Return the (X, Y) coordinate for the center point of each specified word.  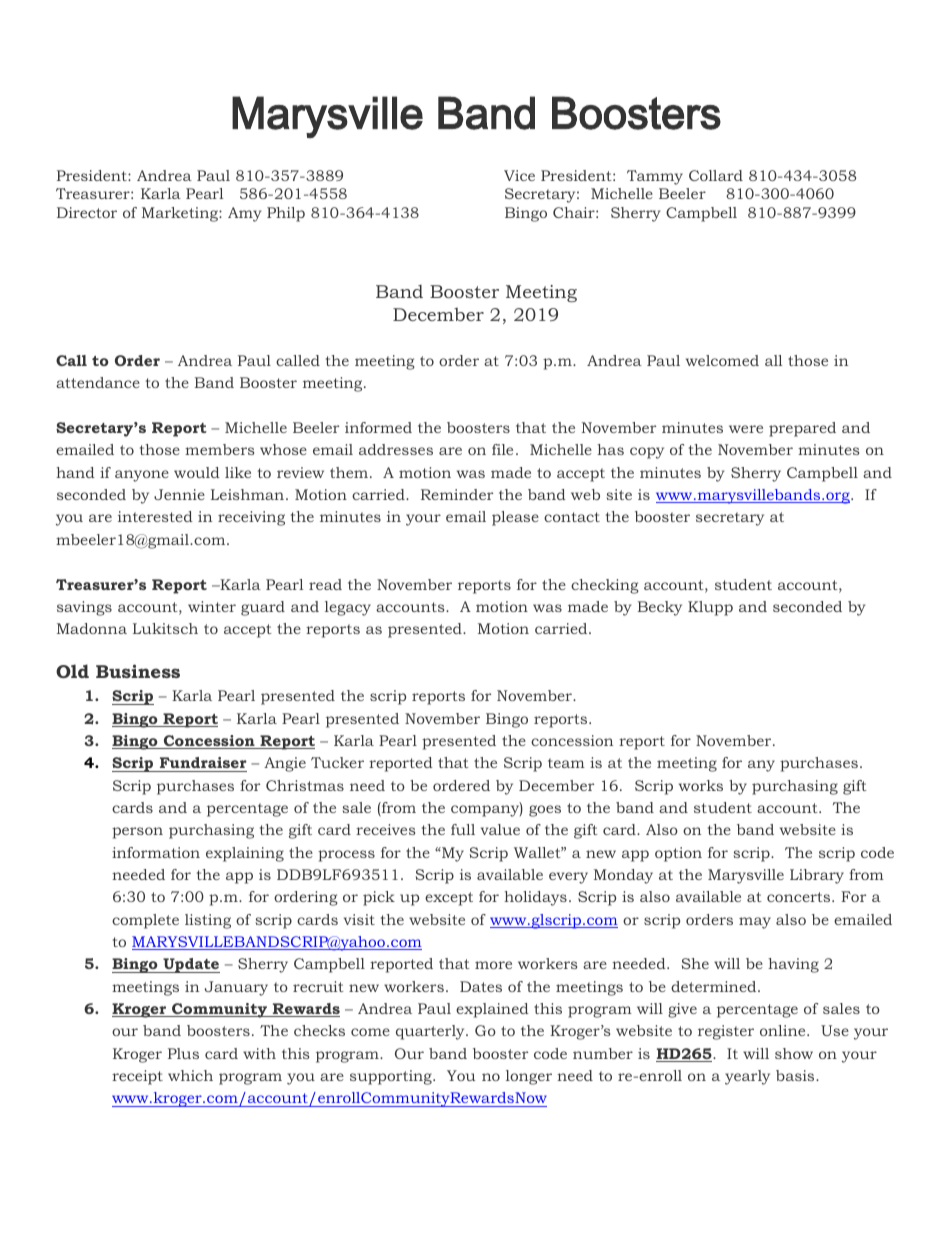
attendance (98, 382)
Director (87, 212)
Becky (660, 608)
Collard (716, 175)
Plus (183, 1053)
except (449, 899)
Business (138, 671)
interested (155, 516)
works (701, 785)
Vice (519, 175)
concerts (800, 897)
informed (378, 427)
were (746, 429)
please (515, 518)
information (156, 852)
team (566, 763)
